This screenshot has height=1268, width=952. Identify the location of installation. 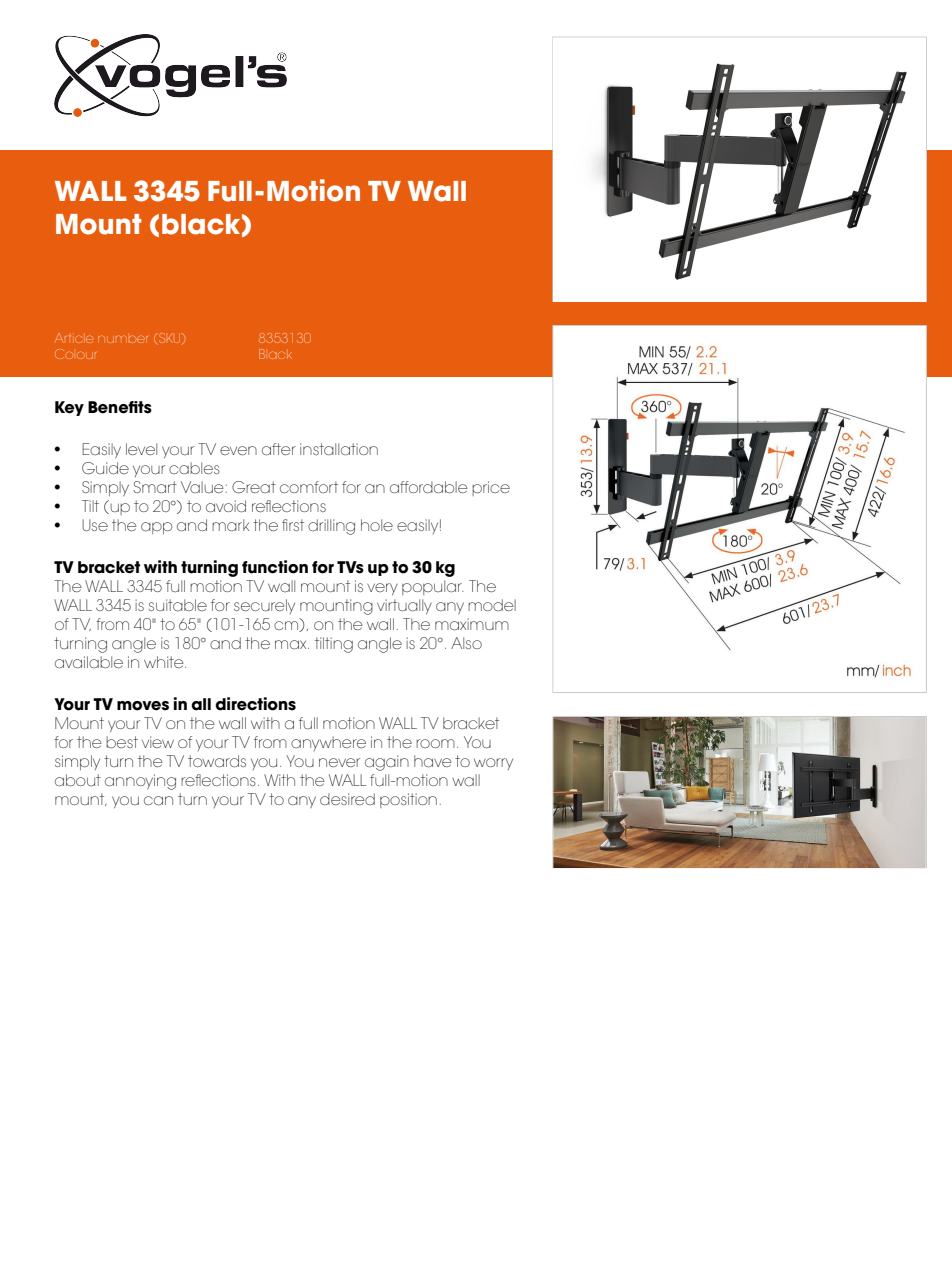
(339, 449).
